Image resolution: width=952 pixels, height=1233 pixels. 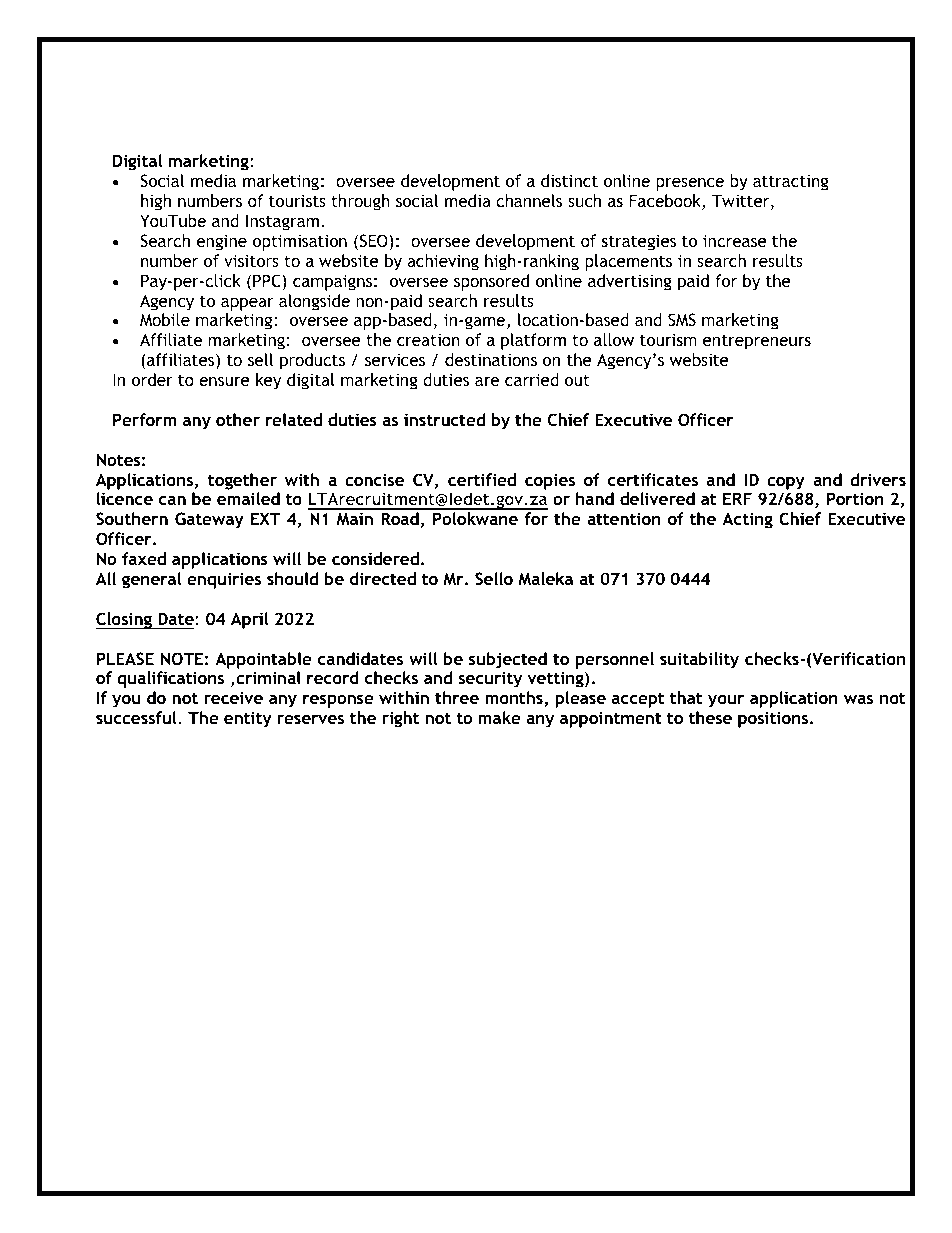 What do you see at coordinates (690, 184) in the page?
I see `presence` at bounding box center [690, 184].
